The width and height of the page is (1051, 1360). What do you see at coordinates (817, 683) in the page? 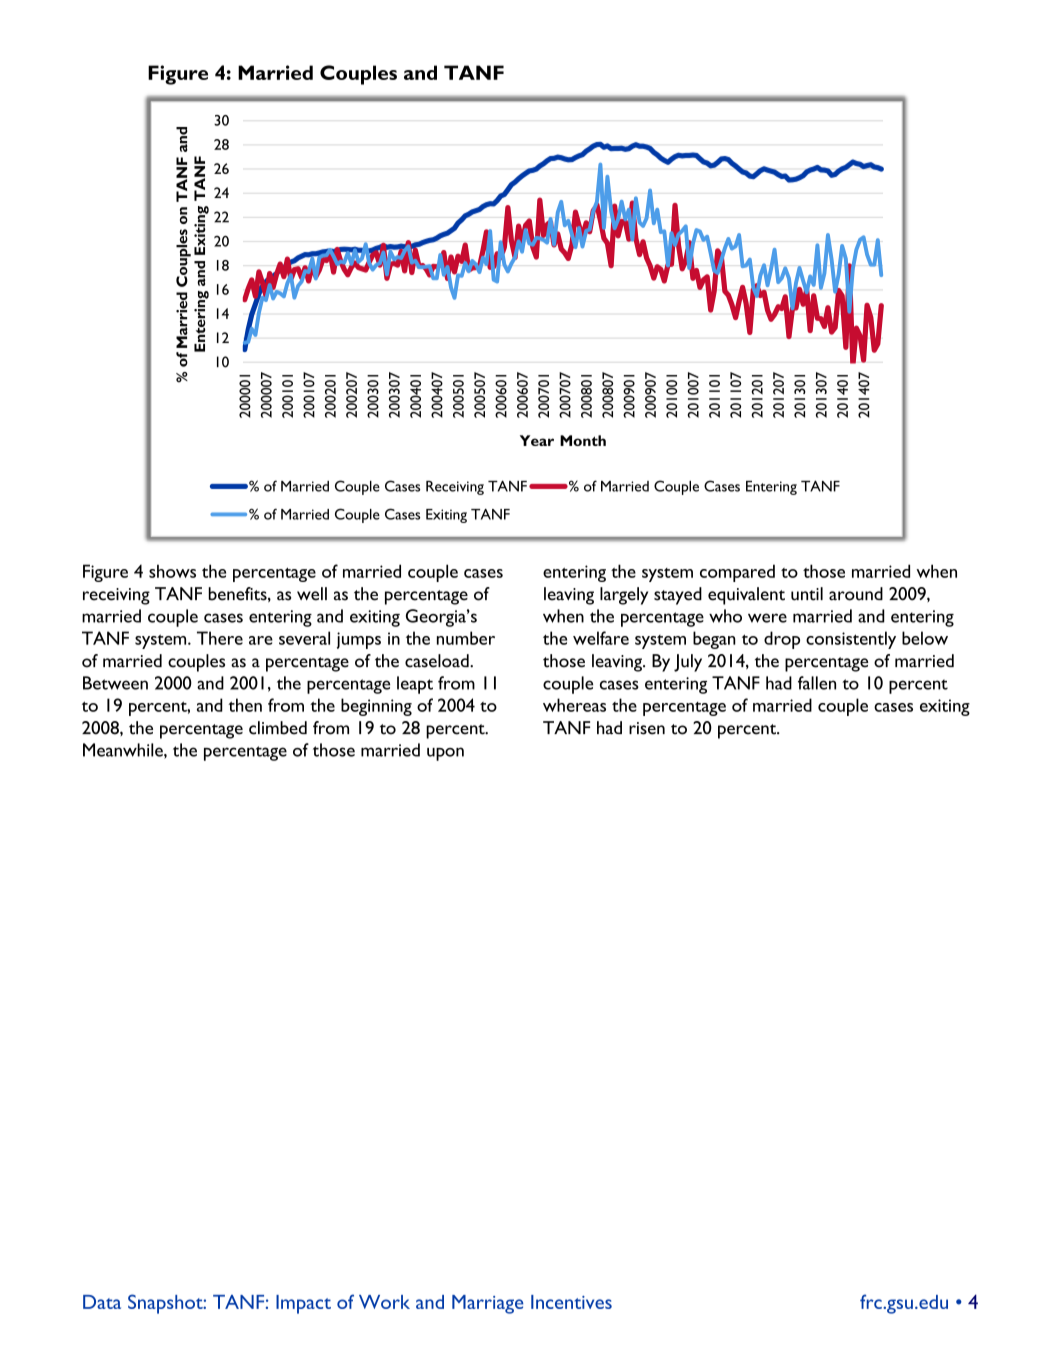
I see `fallen` at bounding box center [817, 683].
